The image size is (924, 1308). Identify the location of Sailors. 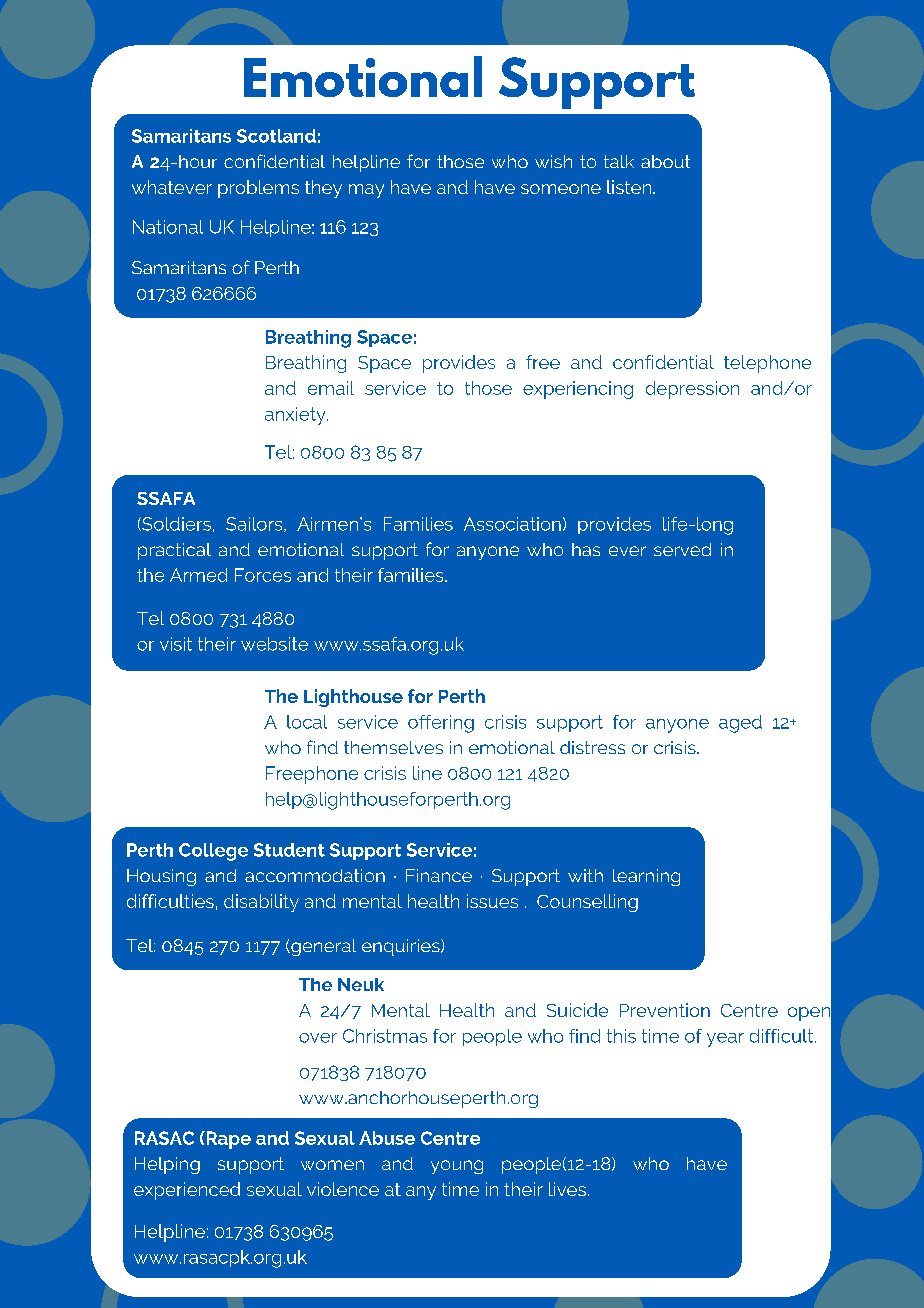
(255, 524).
